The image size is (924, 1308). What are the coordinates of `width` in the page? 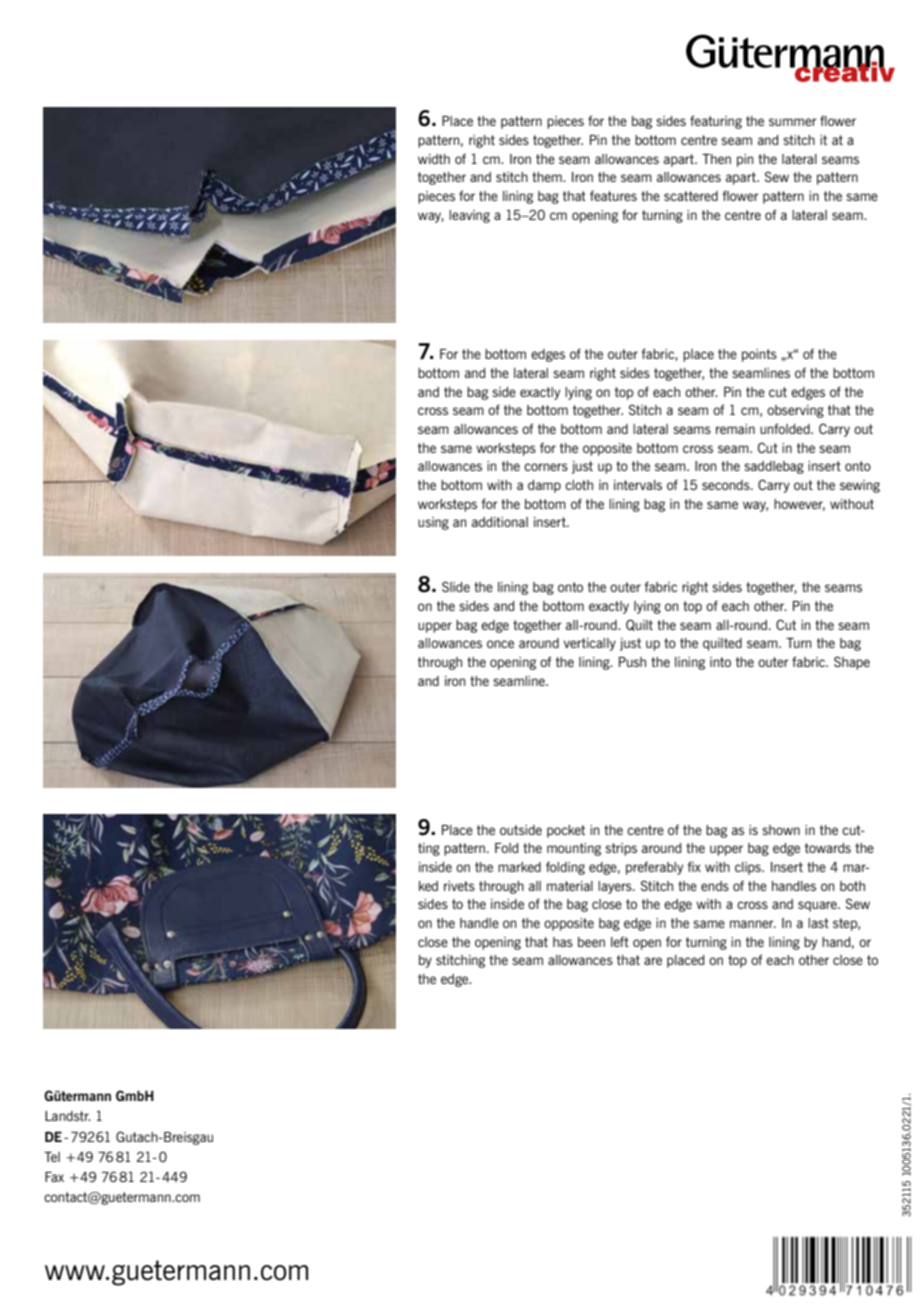 It's located at (434, 159).
